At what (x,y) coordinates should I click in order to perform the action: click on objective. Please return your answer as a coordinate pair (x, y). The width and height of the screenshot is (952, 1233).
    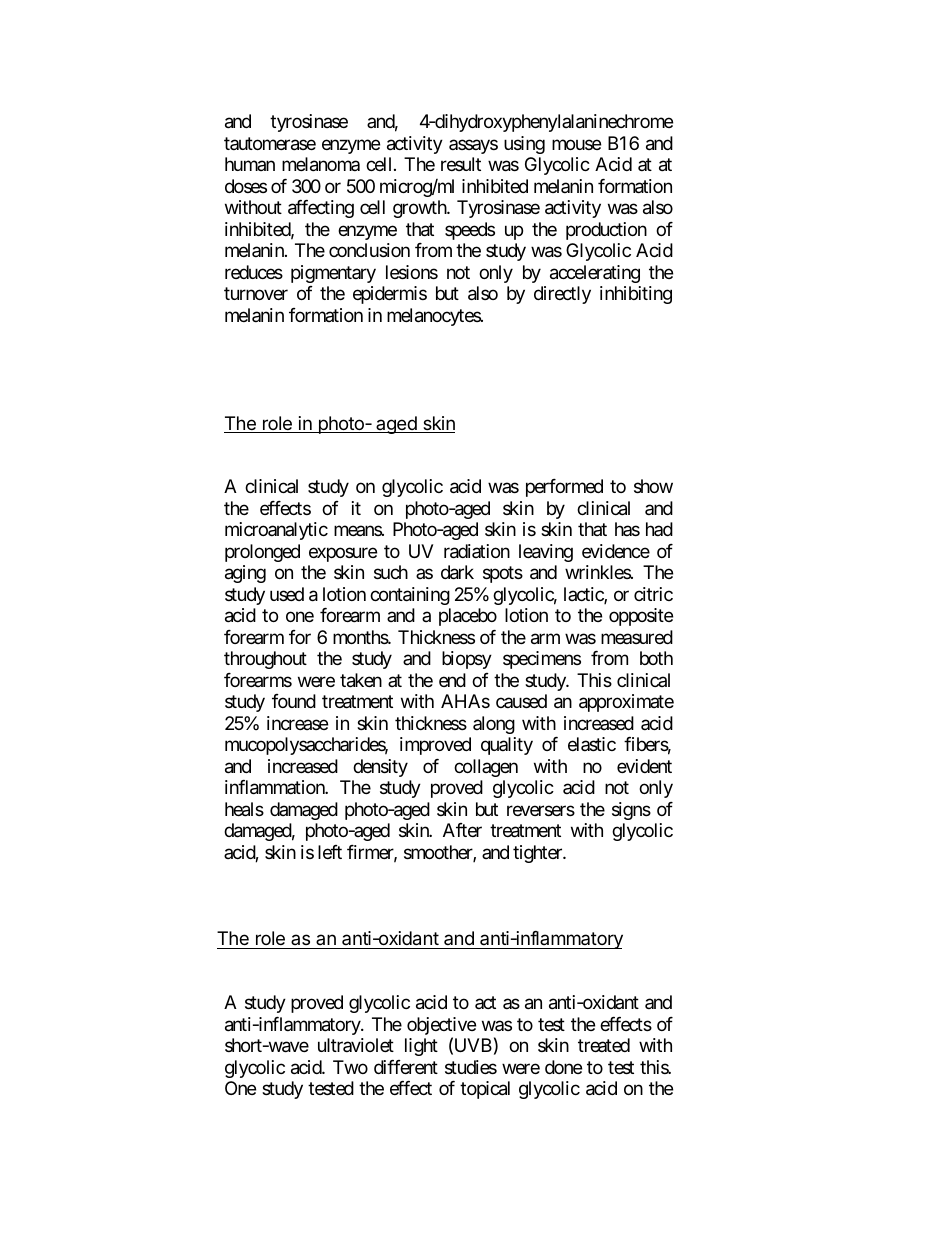
    Looking at the image, I should click on (441, 1027).
